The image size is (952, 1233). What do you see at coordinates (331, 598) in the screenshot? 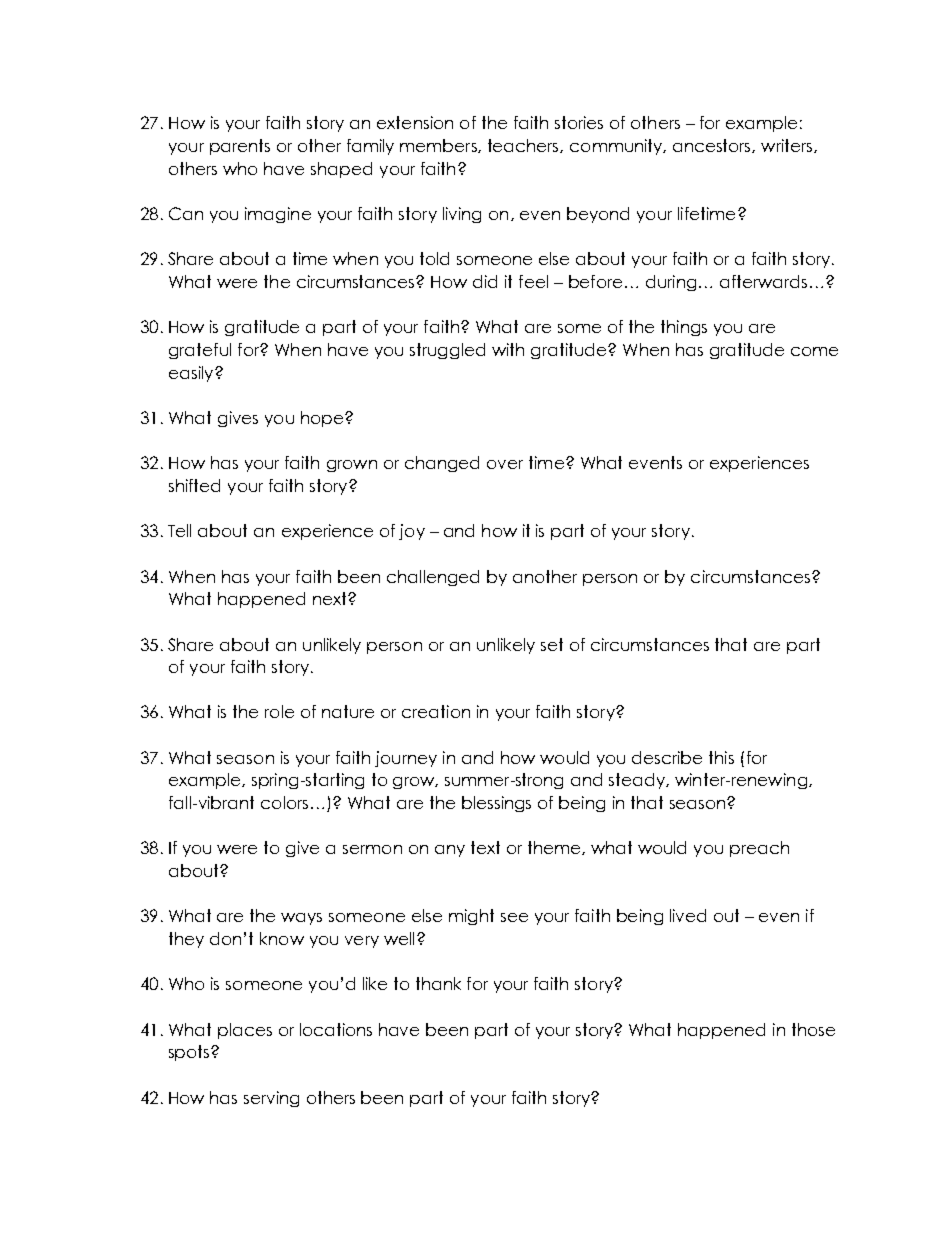
I see `next` at bounding box center [331, 598].
